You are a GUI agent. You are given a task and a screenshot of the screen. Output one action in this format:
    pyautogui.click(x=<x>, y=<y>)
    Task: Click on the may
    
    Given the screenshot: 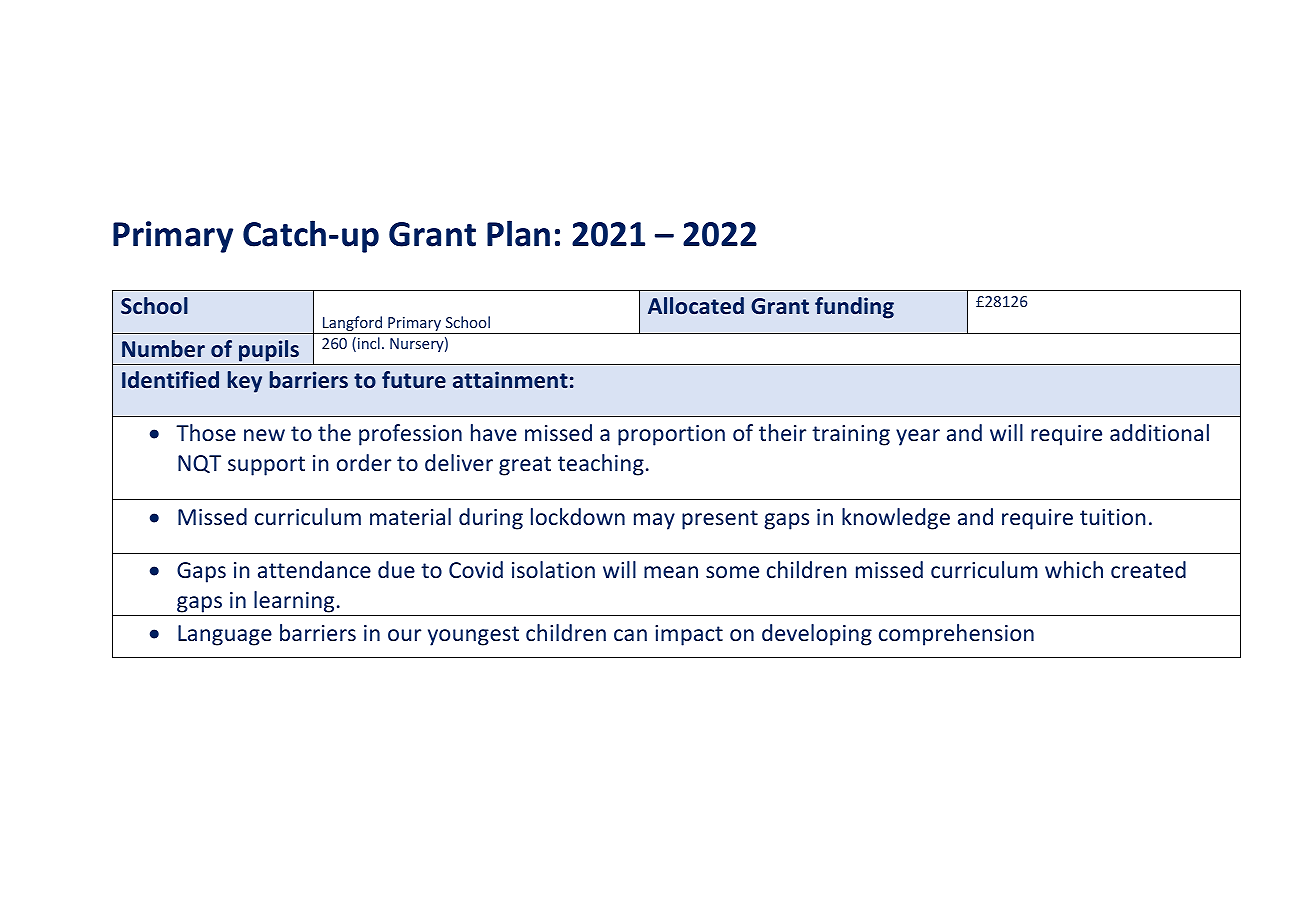 What is the action you would take?
    pyautogui.click(x=654, y=521)
